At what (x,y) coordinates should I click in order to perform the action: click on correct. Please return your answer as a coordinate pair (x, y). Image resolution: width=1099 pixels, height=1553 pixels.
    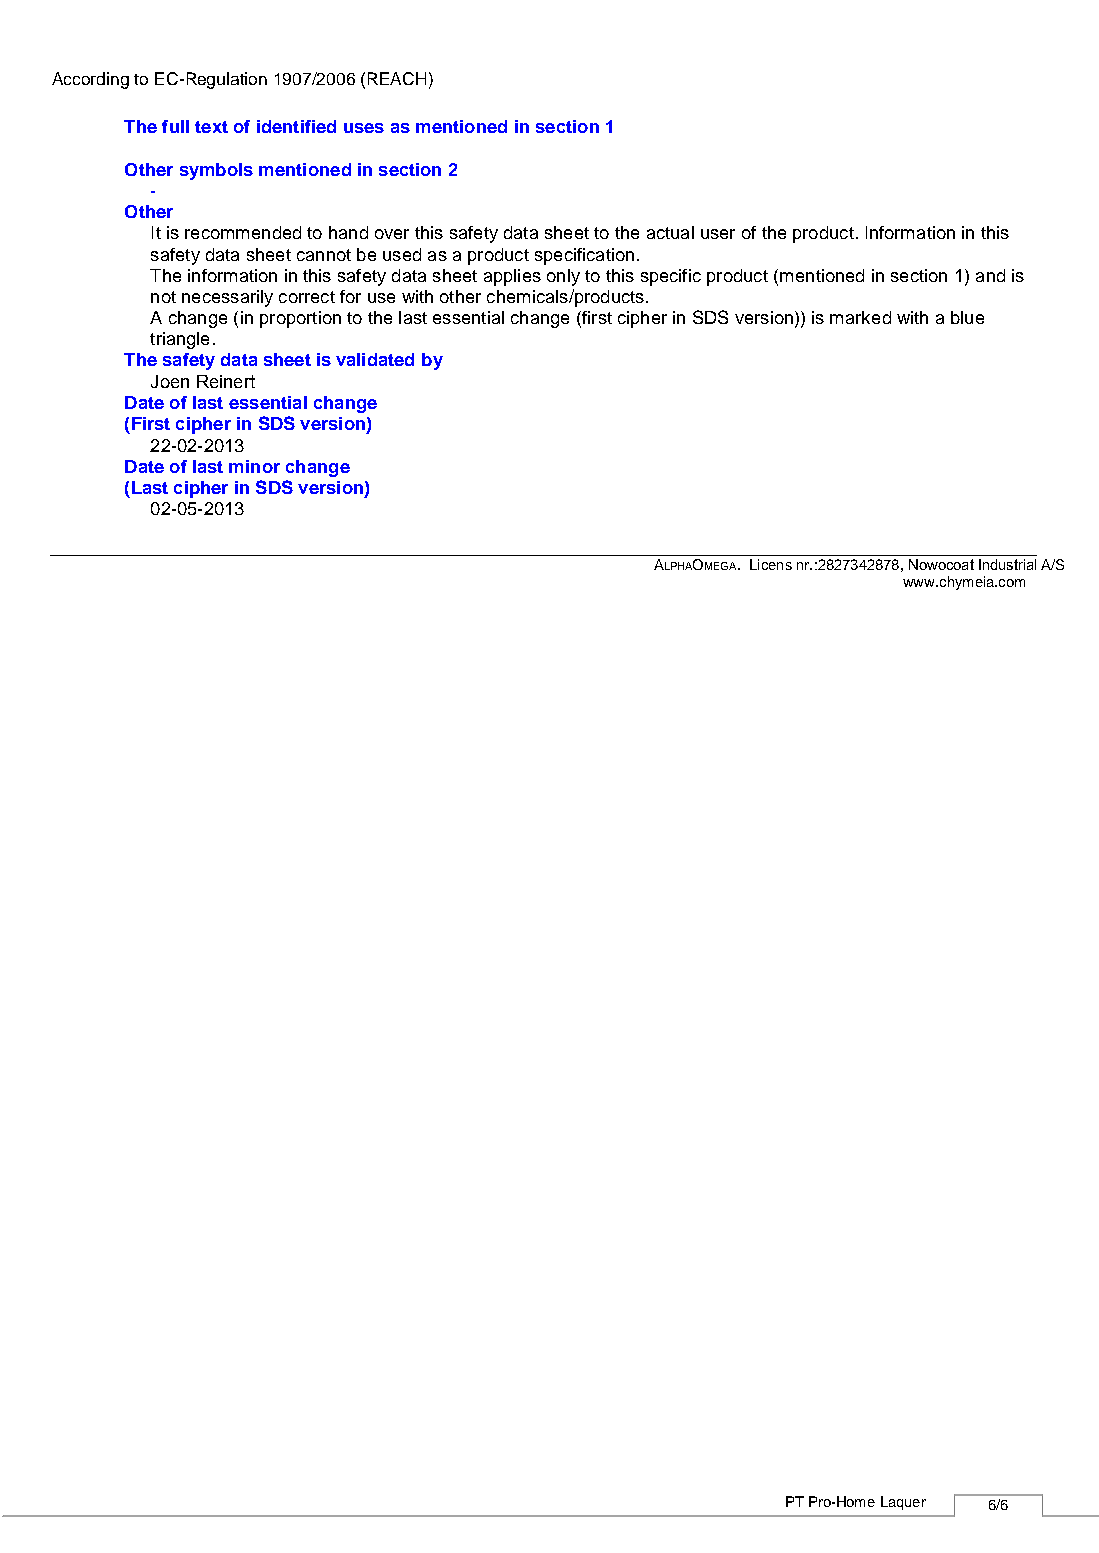
    Looking at the image, I should click on (307, 297).
